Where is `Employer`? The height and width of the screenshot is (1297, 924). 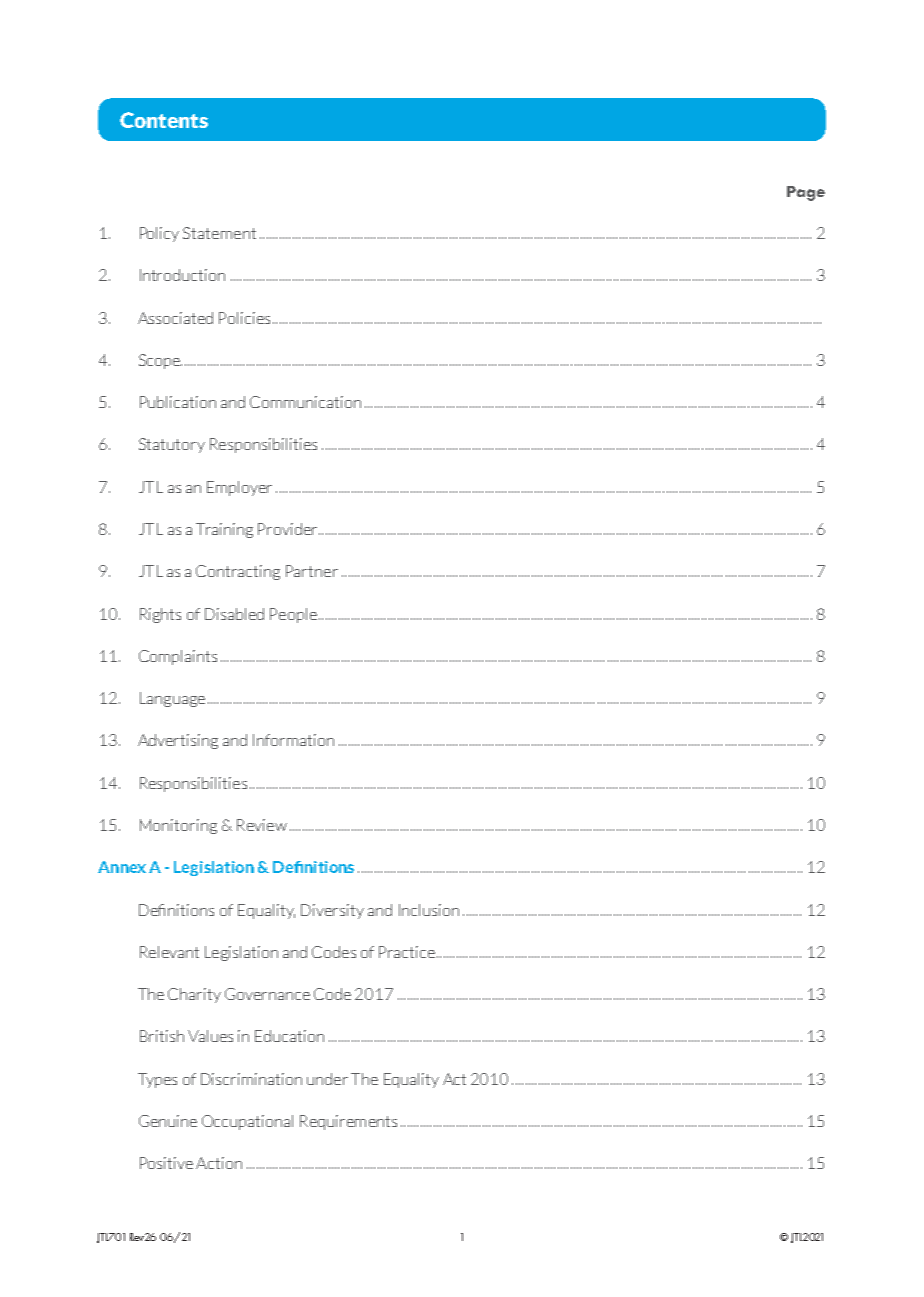
Employer is located at coordinates (239, 488).
